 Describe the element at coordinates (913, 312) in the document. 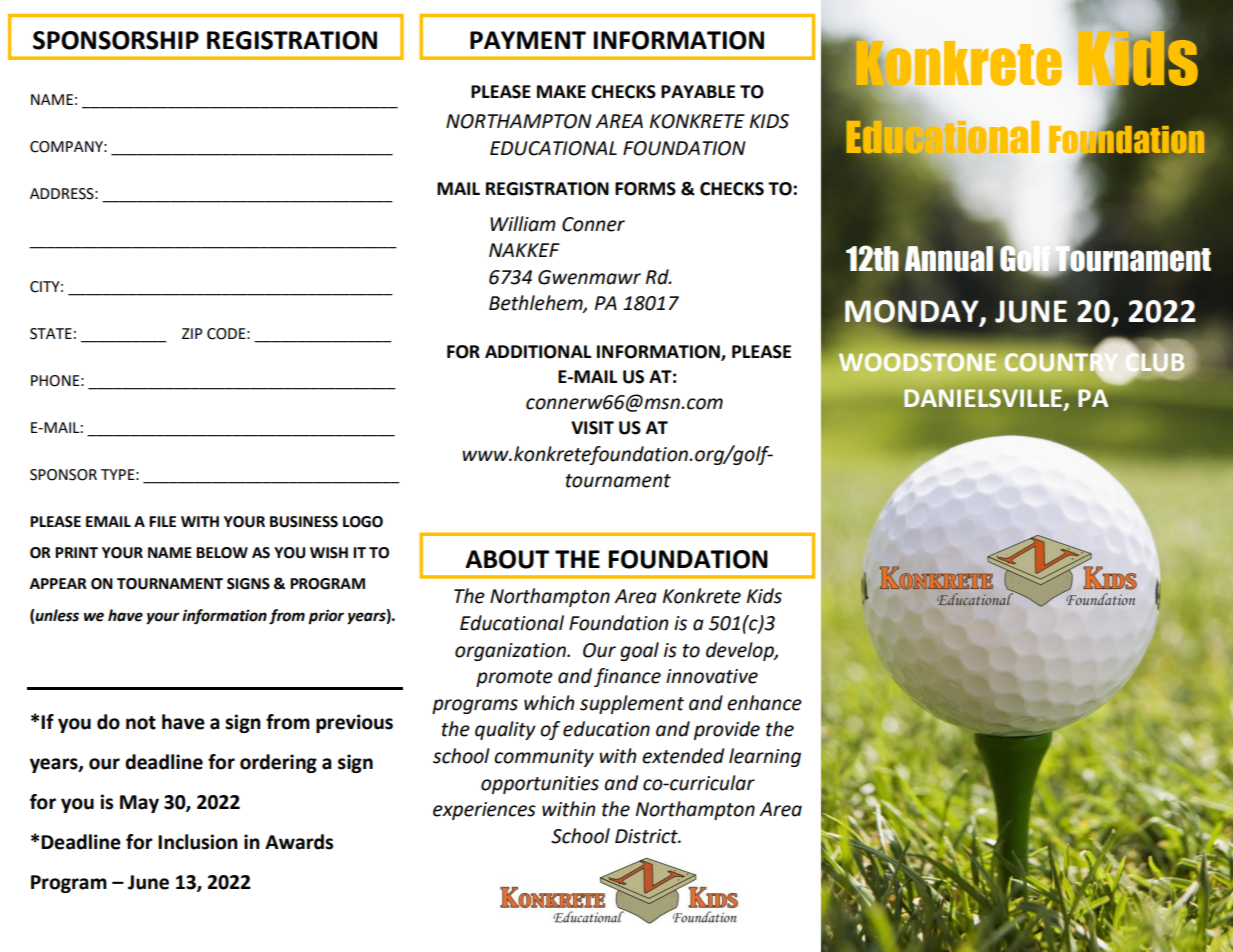

I see `MONDAY` at that location.
